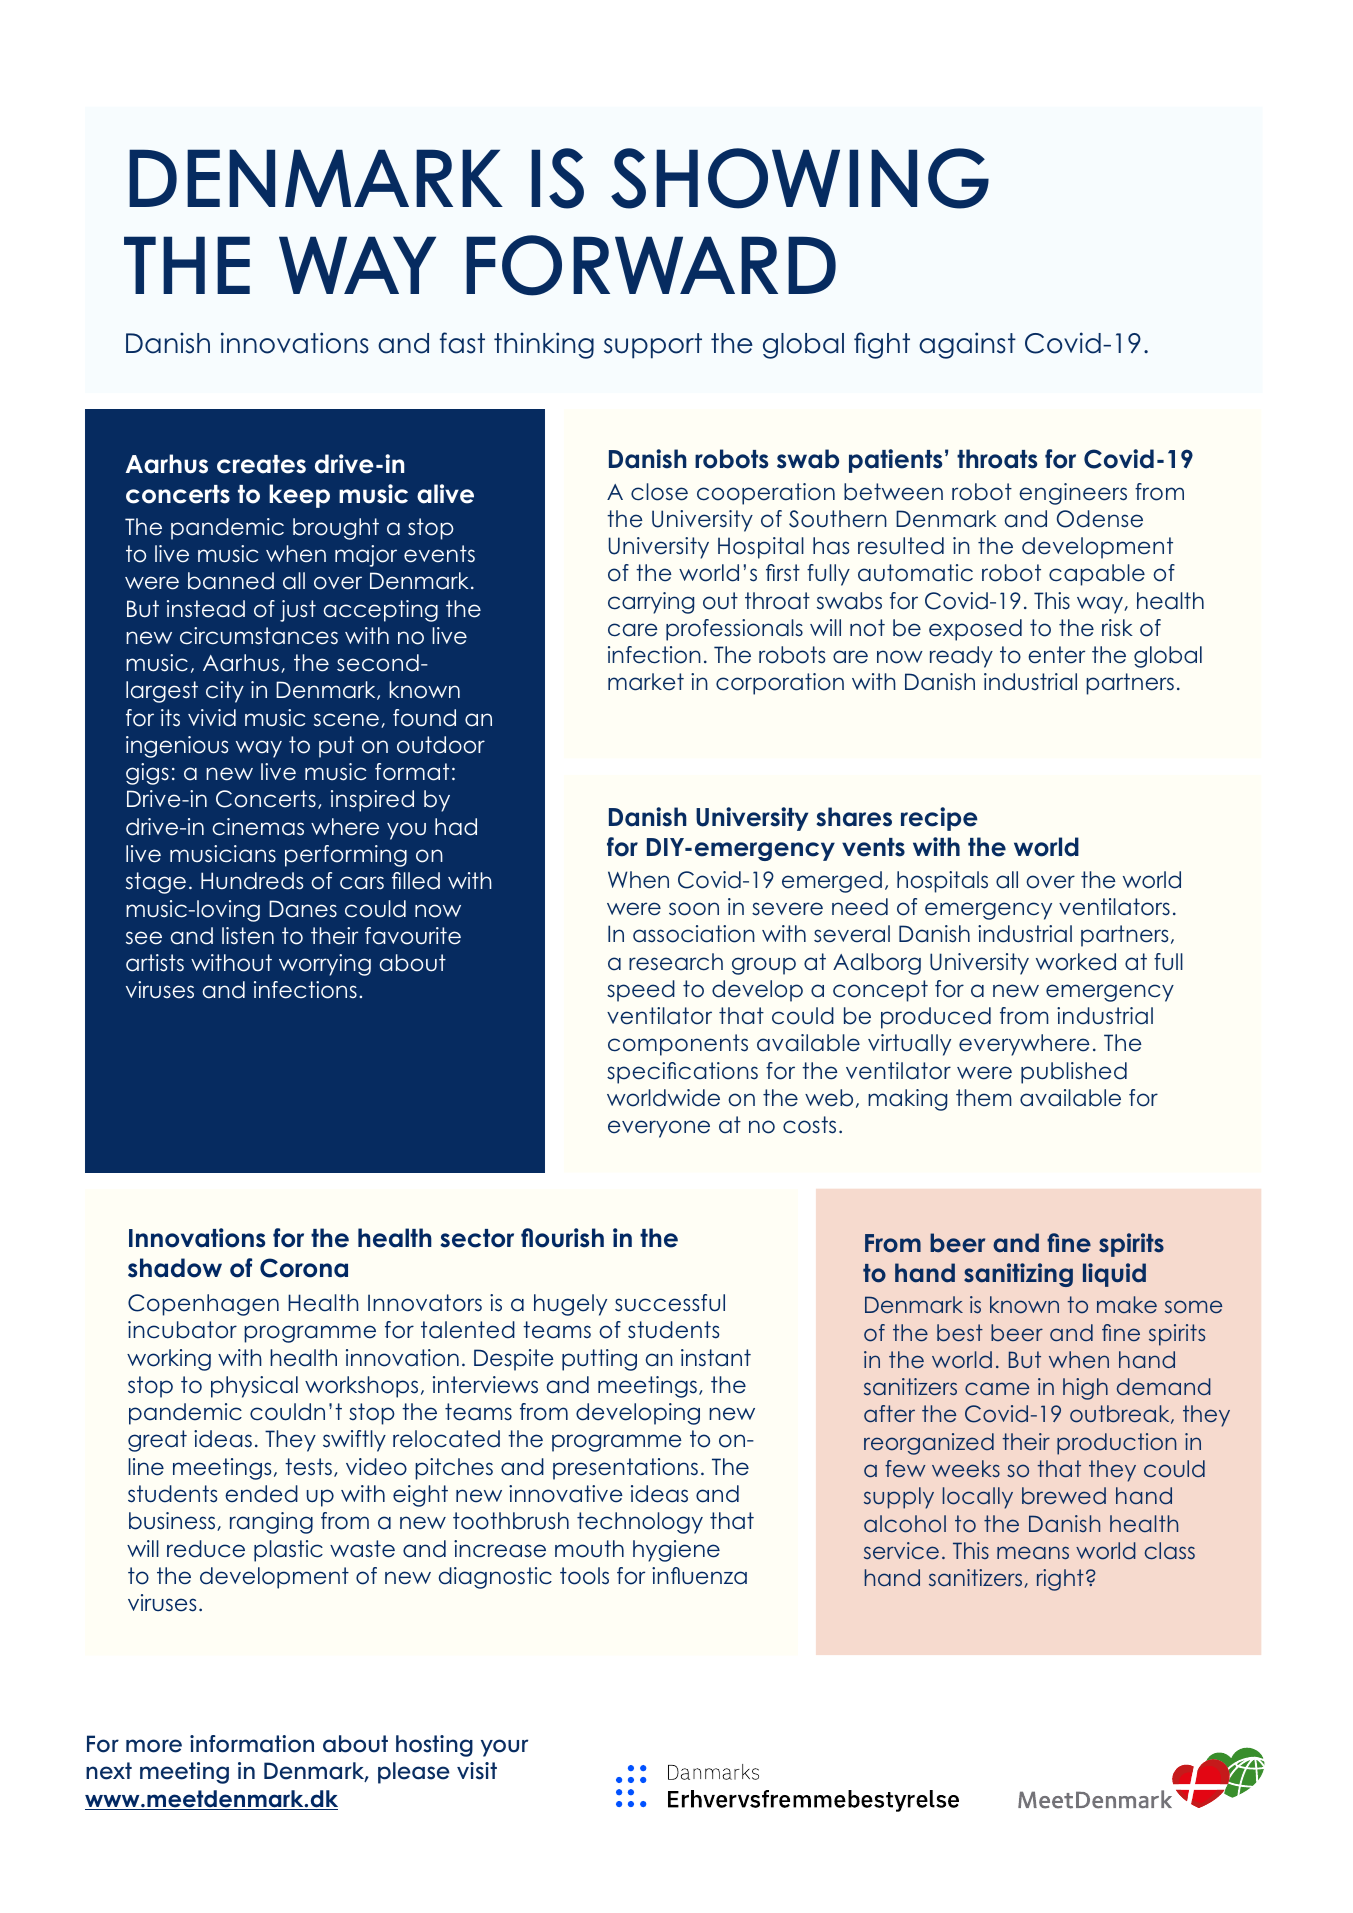  Describe the element at coordinates (651, 603) in the page. I see `carrying` at that location.
